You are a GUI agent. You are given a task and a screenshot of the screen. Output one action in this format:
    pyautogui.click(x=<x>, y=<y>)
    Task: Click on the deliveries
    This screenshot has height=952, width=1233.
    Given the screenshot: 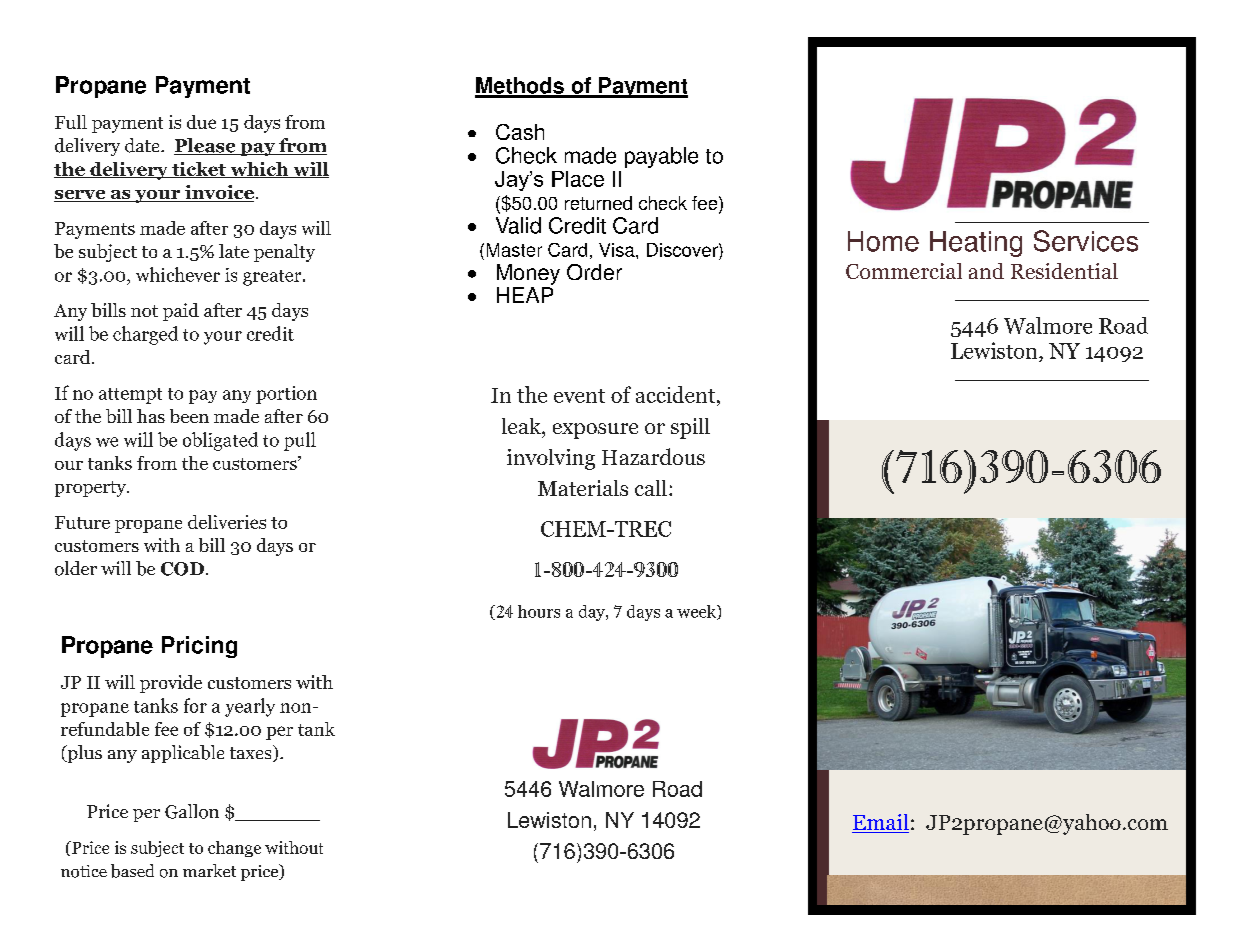 What is the action you would take?
    pyautogui.click(x=227, y=522)
